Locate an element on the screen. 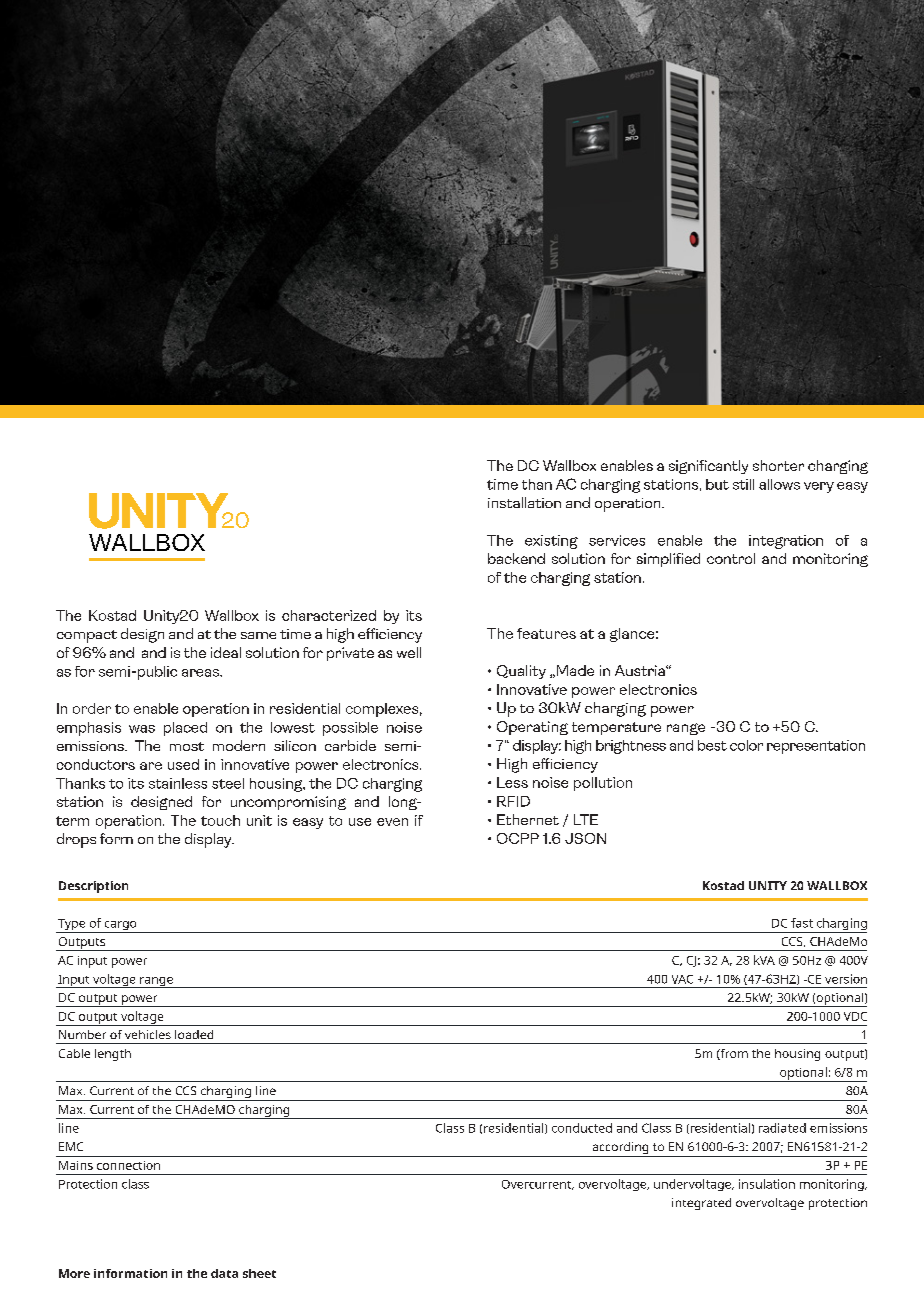 This screenshot has width=924, height=1308. installation is located at coordinates (524, 502).
